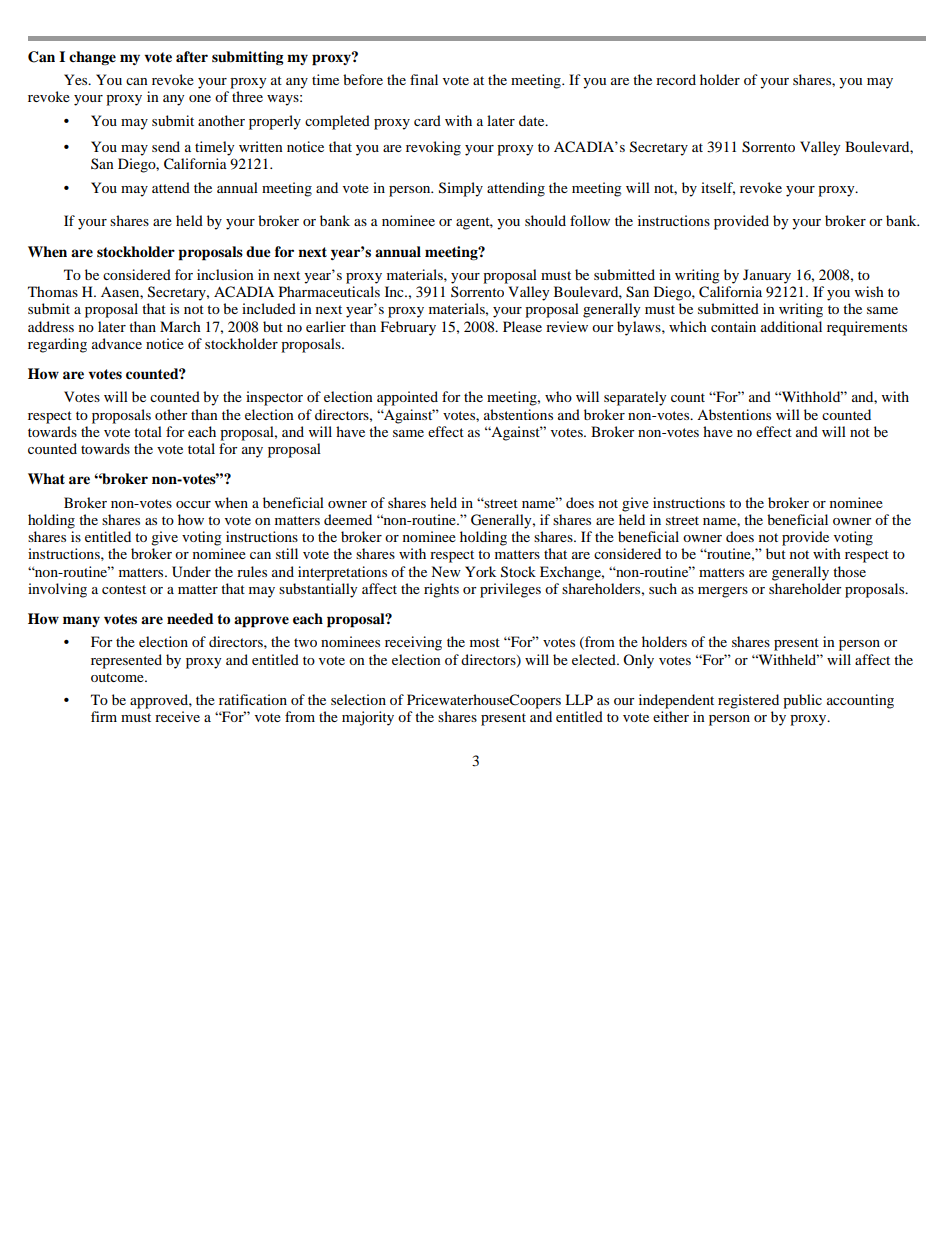 The height and width of the screenshot is (1233, 952). What do you see at coordinates (177, 716) in the screenshot?
I see `receive` at bounding box center [177, 716].
